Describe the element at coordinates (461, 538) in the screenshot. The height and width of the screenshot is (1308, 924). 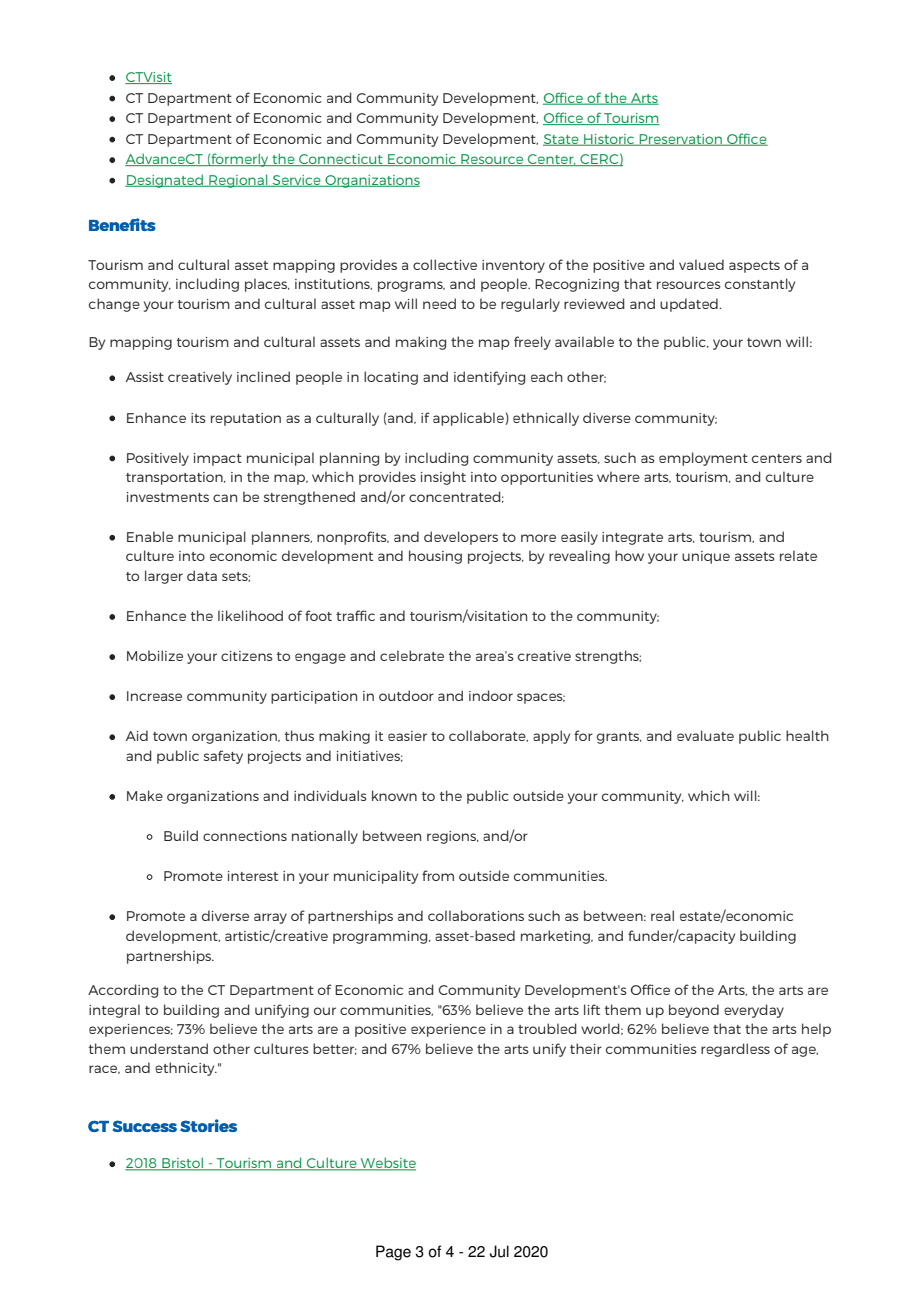
I see `developers` at that location.
